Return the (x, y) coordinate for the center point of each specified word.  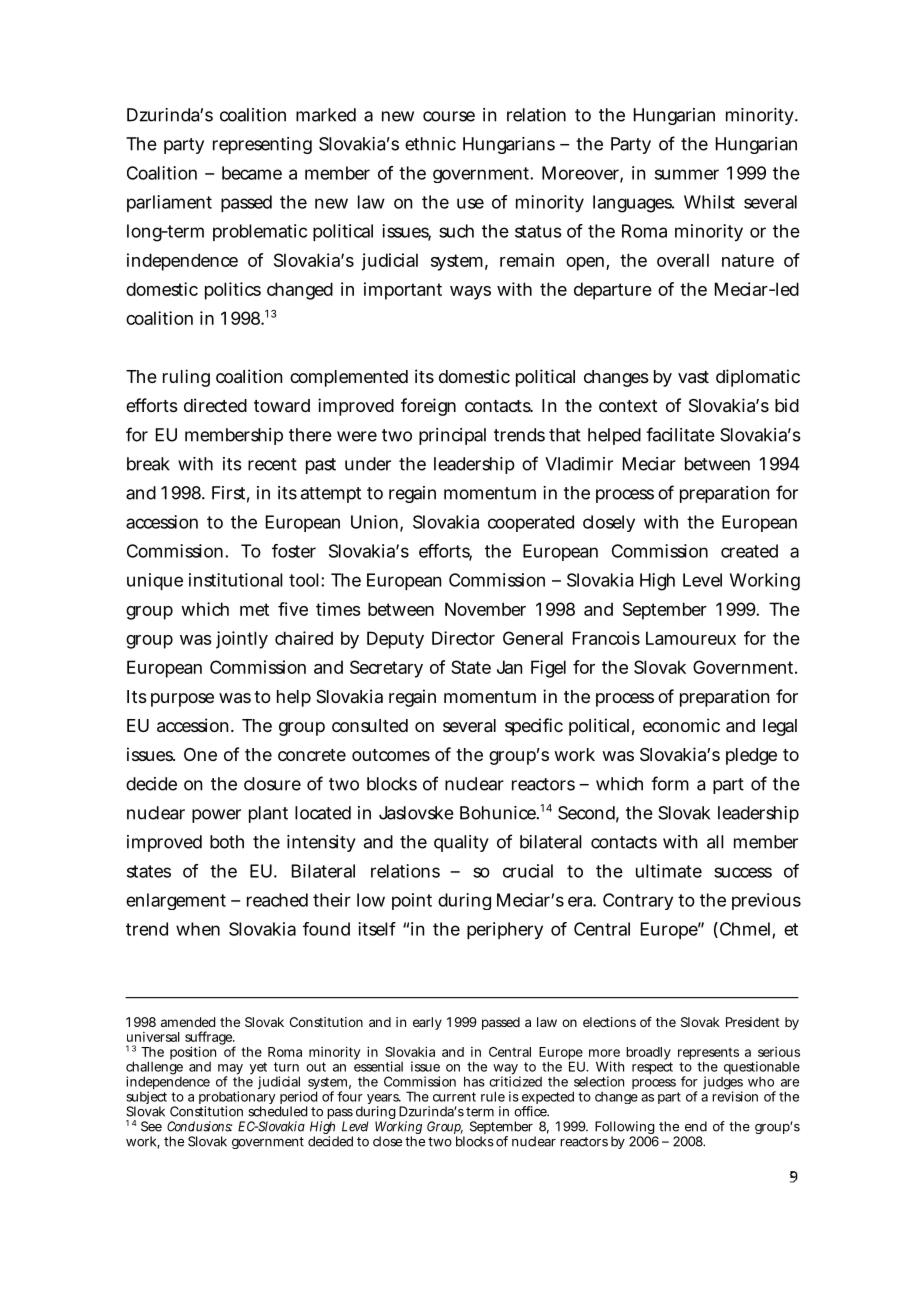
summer (687, 174)
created (749, 551)
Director (463, 638)
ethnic (430, 144)
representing (262, 145)
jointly (242, 640)
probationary (237, 1099)
